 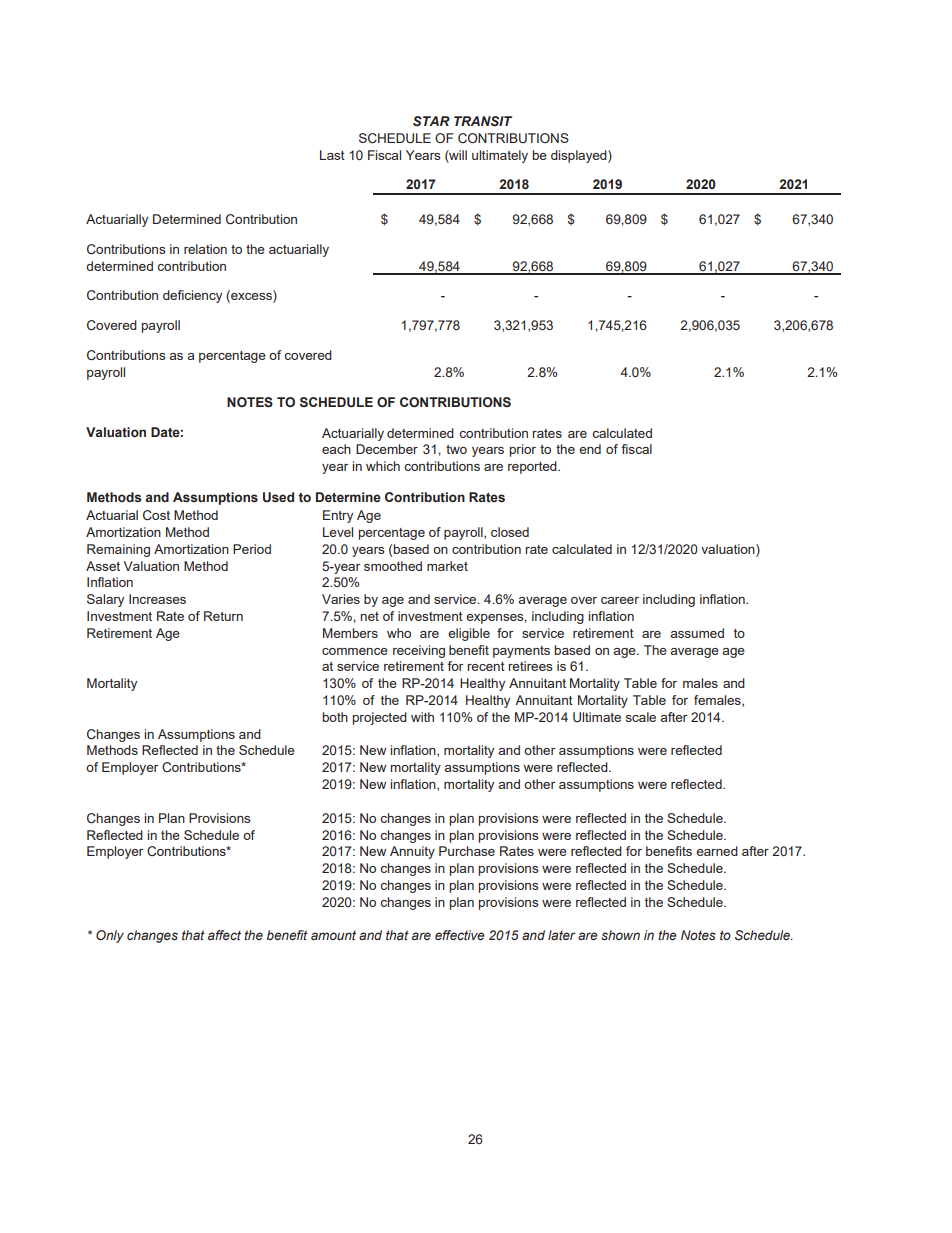 What do you see at coordinates (620, 600) in the page?
I see `career` at bounding box center [620, 600].
